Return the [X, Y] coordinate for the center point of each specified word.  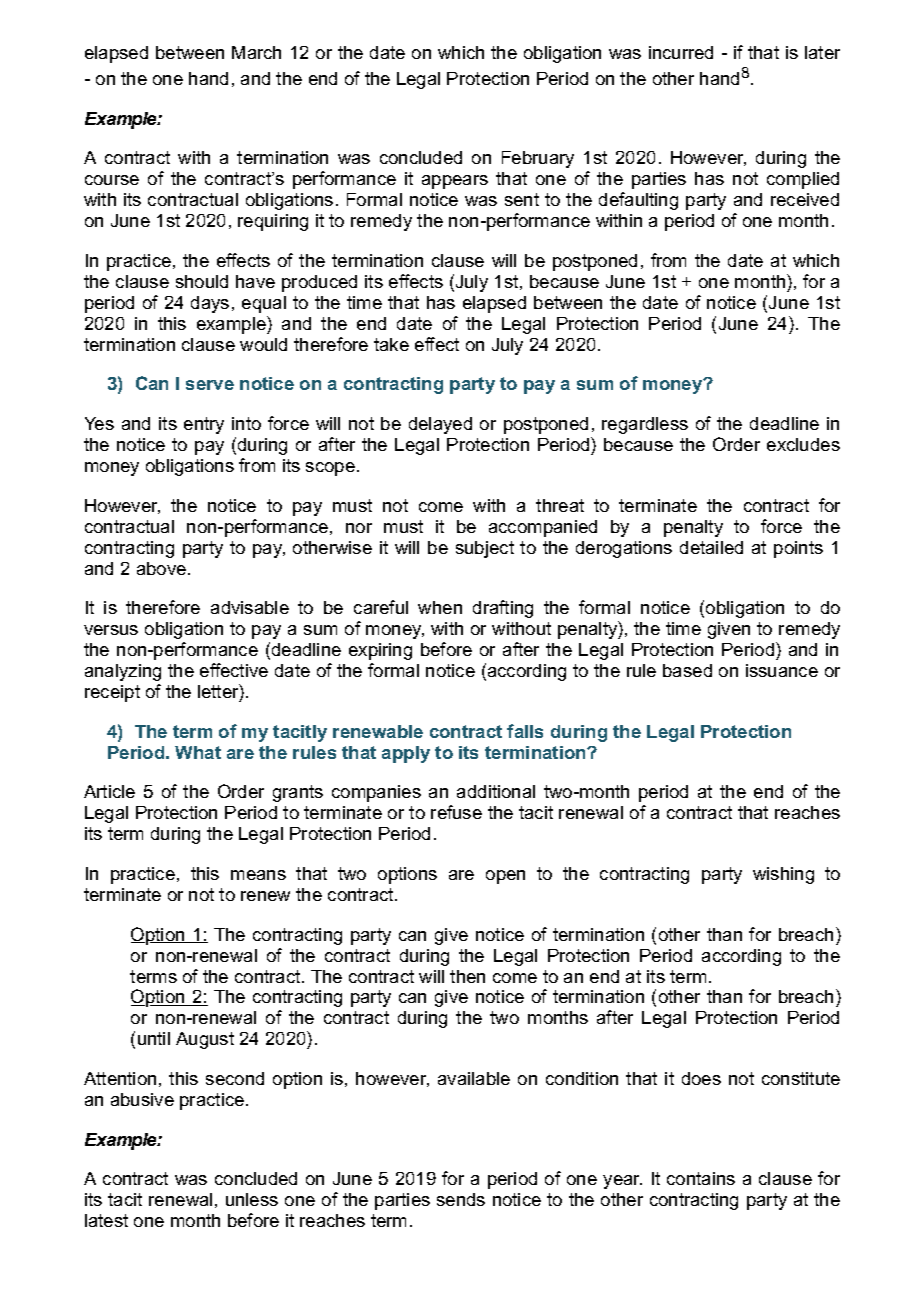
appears [455, 182]
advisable [250, 607]
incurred [681, 52]
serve [210, 385]
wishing [783, 875]
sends [461, 1199]
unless [252, 1199]
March [256, 52]
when [440, 607]
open [505, 877]
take [391, 344]
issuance [782, 670]
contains [701, 1178]
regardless [645, 425]
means [258, 875]
